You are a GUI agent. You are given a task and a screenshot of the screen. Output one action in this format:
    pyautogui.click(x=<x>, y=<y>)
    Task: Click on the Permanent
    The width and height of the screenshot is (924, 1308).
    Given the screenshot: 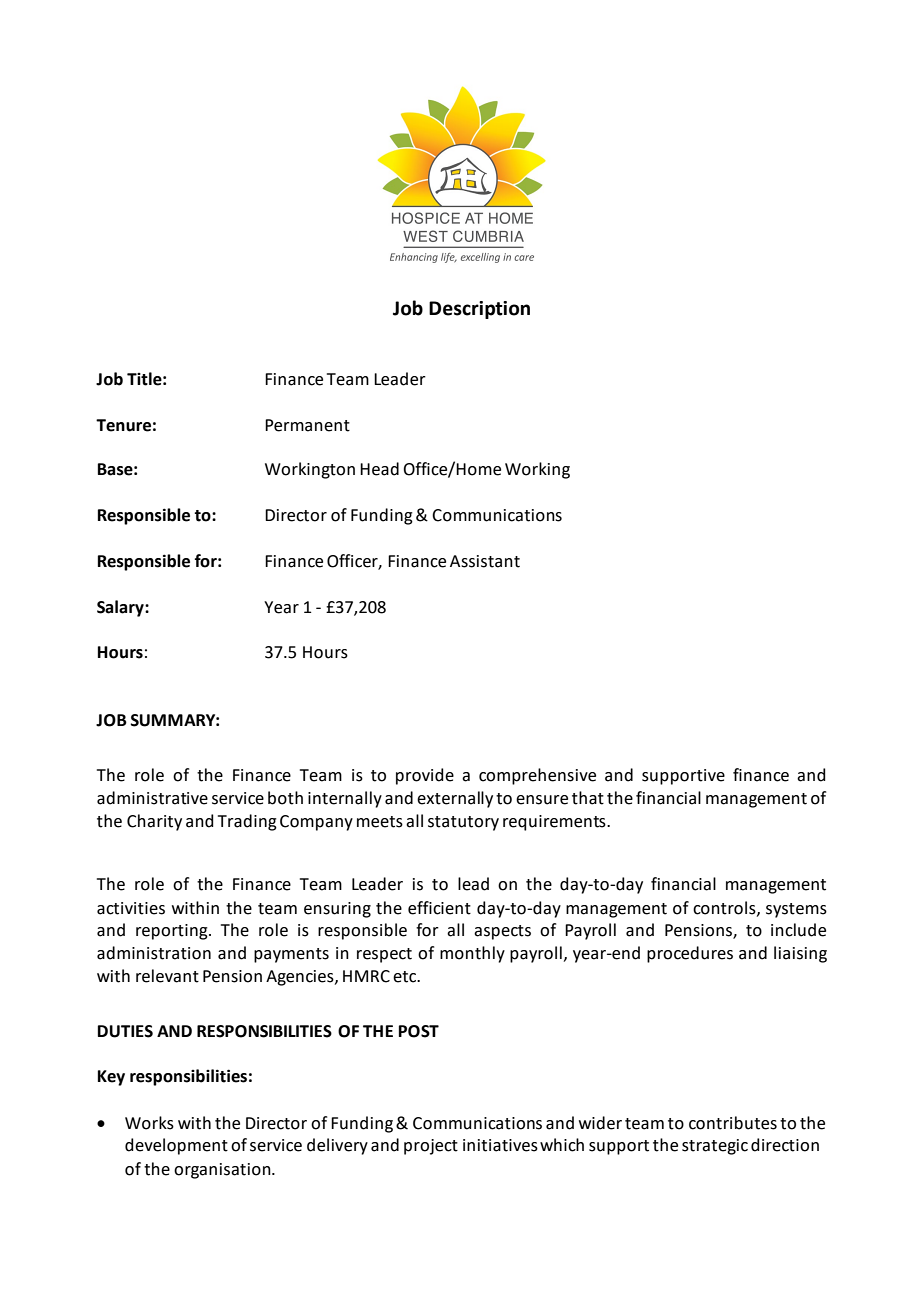 What is the action you would take?
    pyautogui.click(x=307, y=425)
